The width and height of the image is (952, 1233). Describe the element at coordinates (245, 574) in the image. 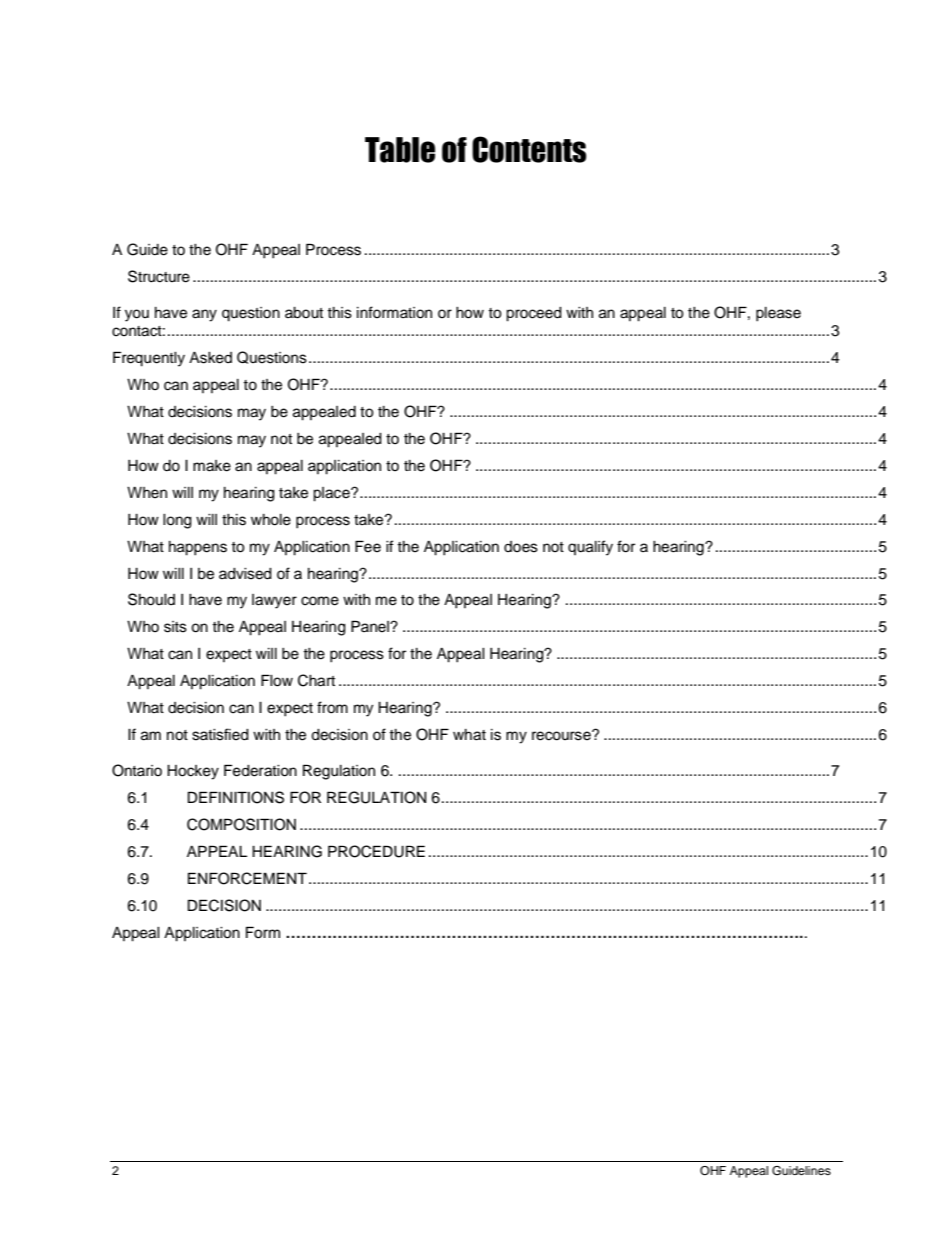

I see `advised` at that location.
